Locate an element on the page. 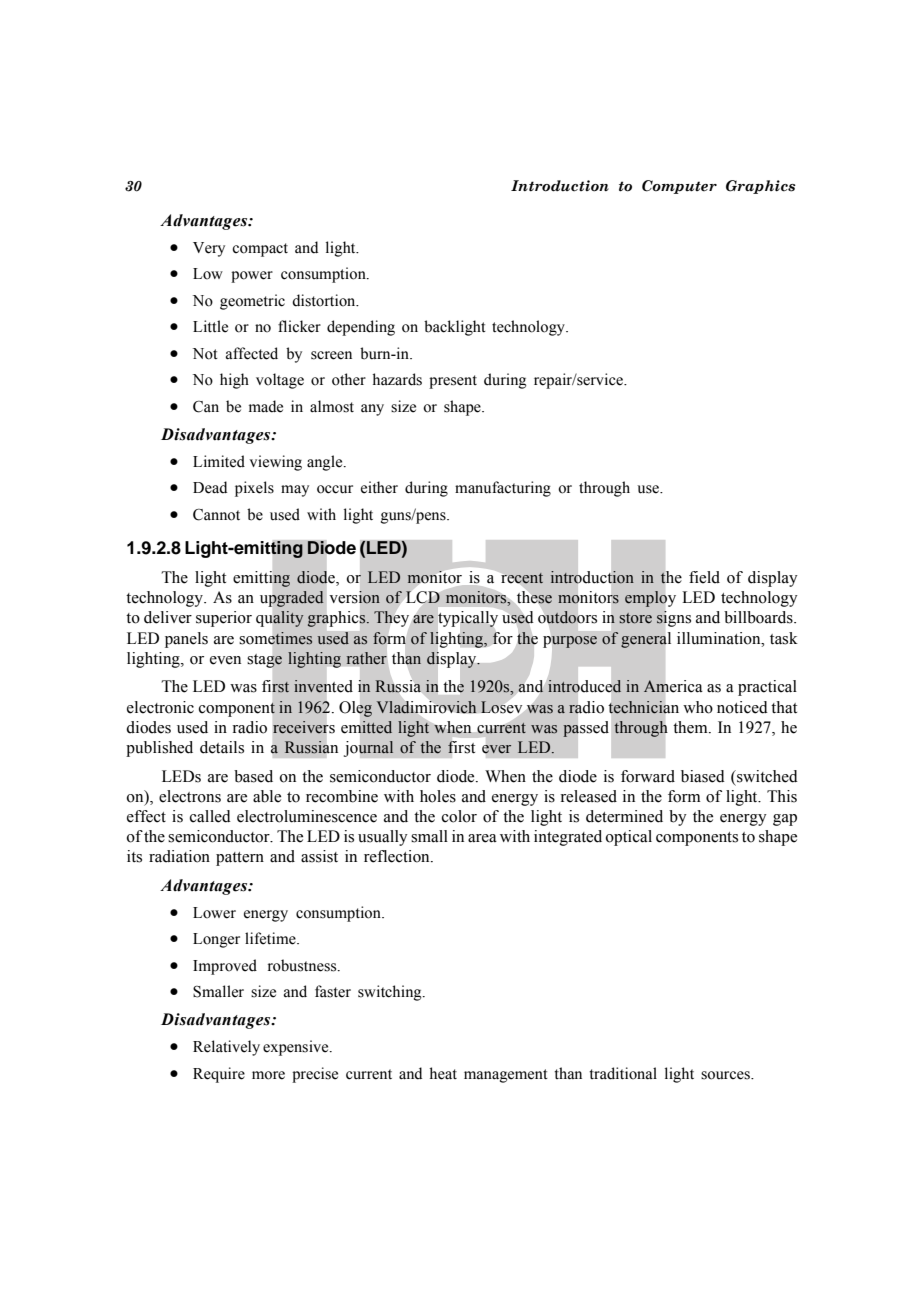 This image has height=1308, width=924. Computer is located at coordinates (679, 187).
